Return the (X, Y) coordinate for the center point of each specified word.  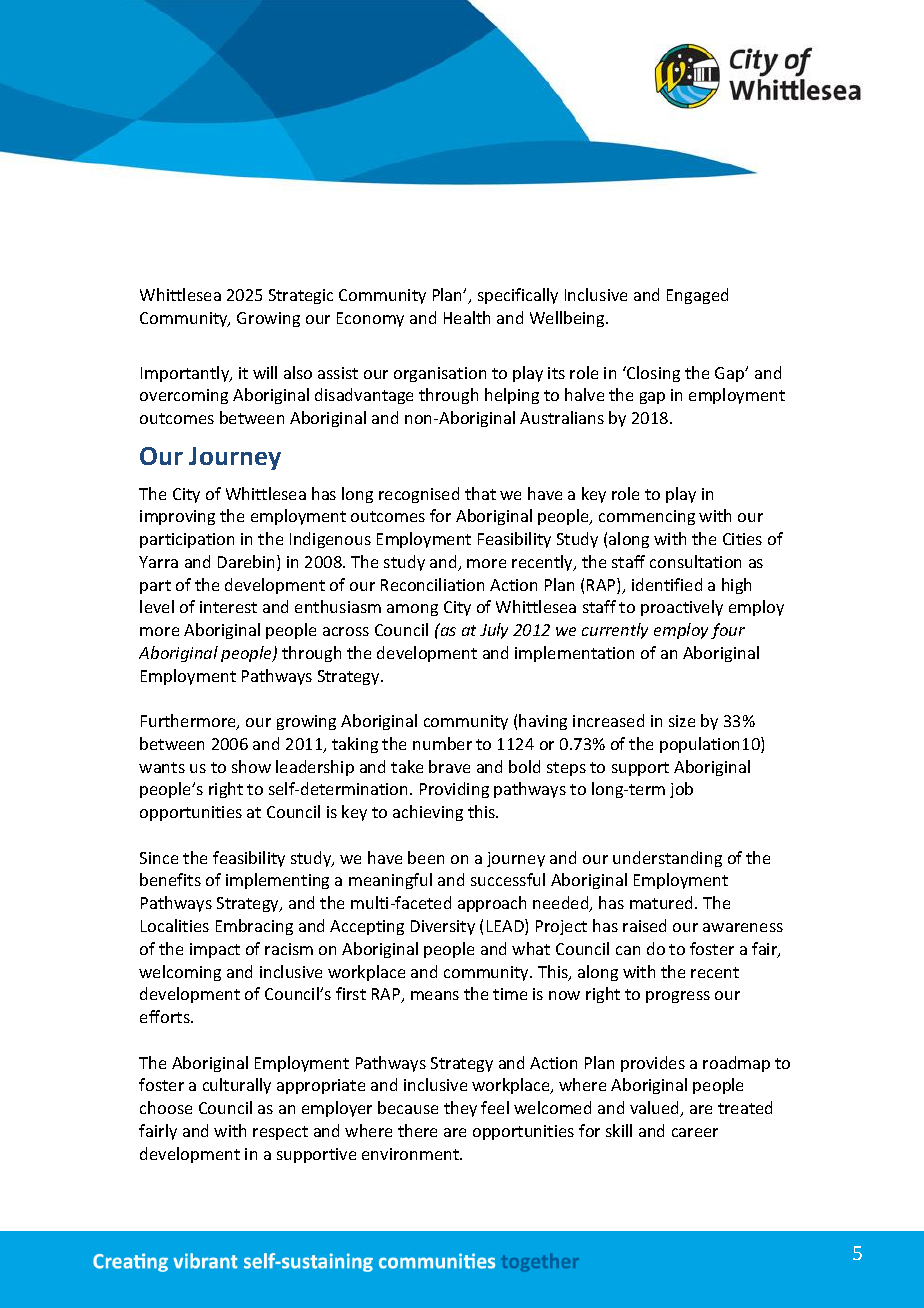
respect (280, 1133)
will (265, 372)
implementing (277, 881)
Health (467, 317)
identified (667, 584)
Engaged (697, 296)
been (426, 857)
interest (228, 607)
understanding (667, 859)
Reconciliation (432, 584)
